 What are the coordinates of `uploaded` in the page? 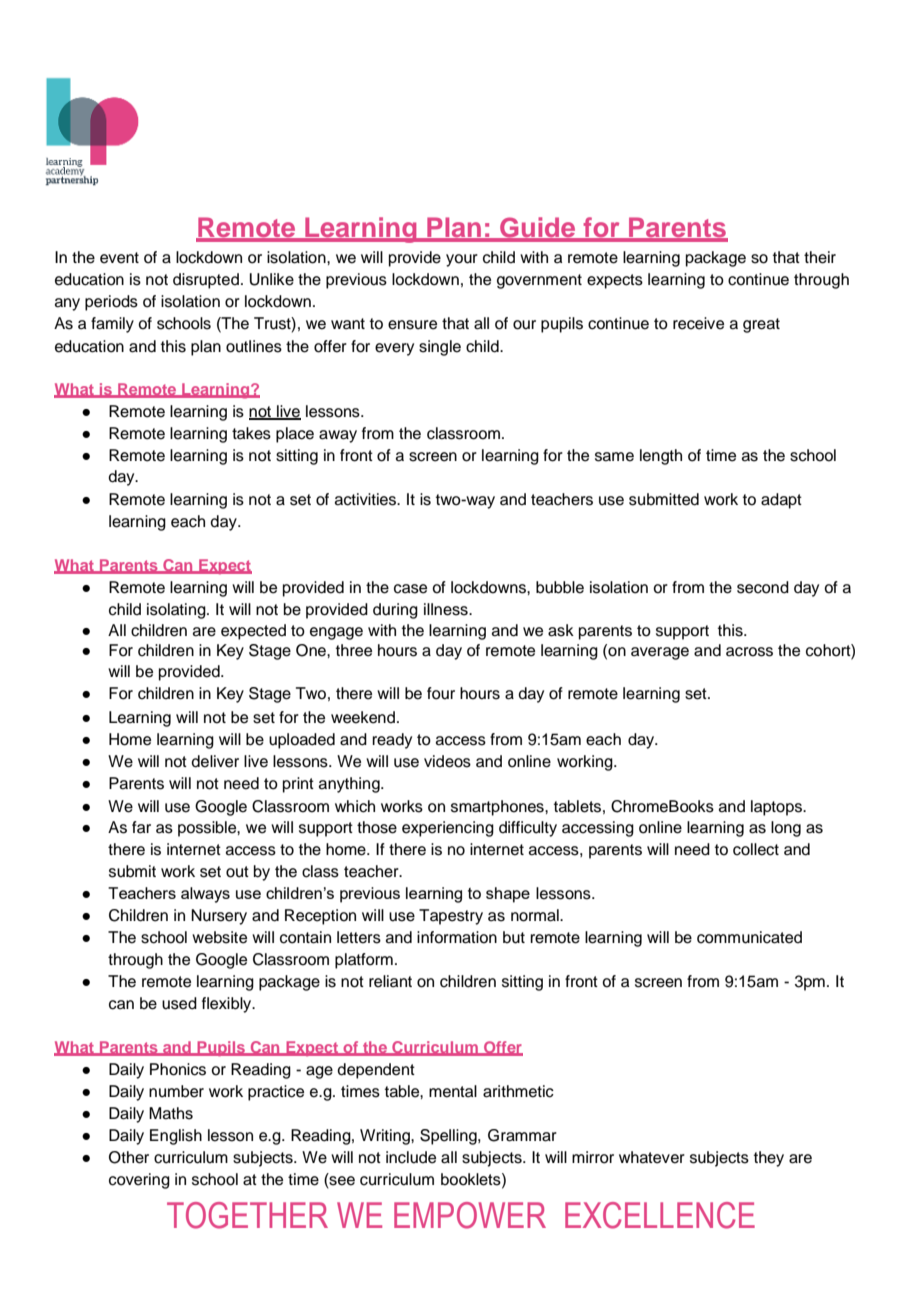 It's located at (302, 741).
